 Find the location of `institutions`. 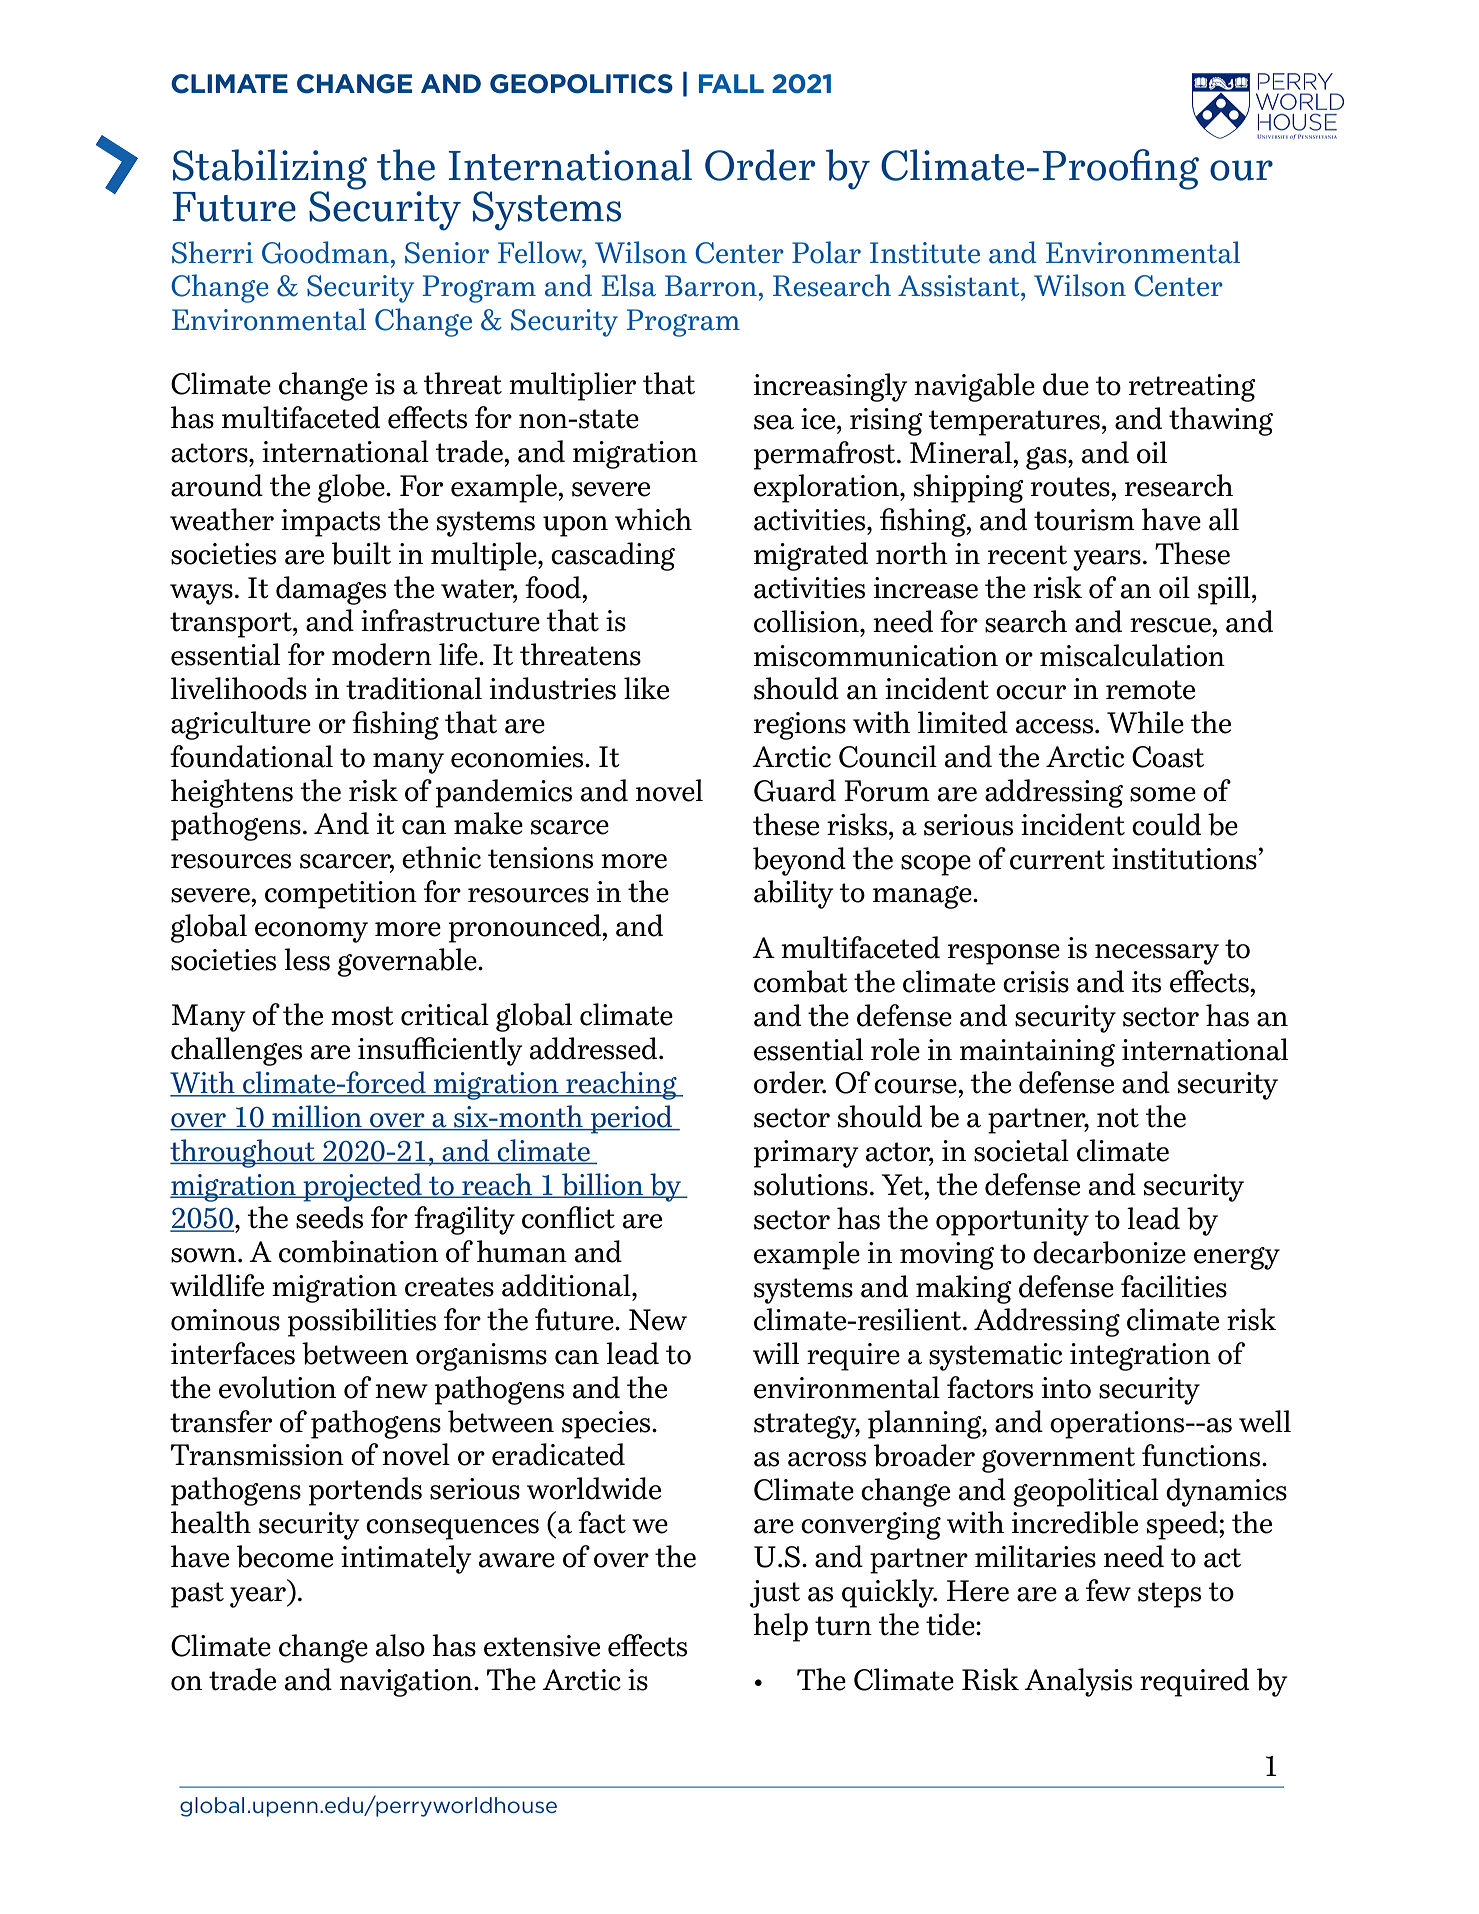

institutions is located at coordinates (1184, 859).
